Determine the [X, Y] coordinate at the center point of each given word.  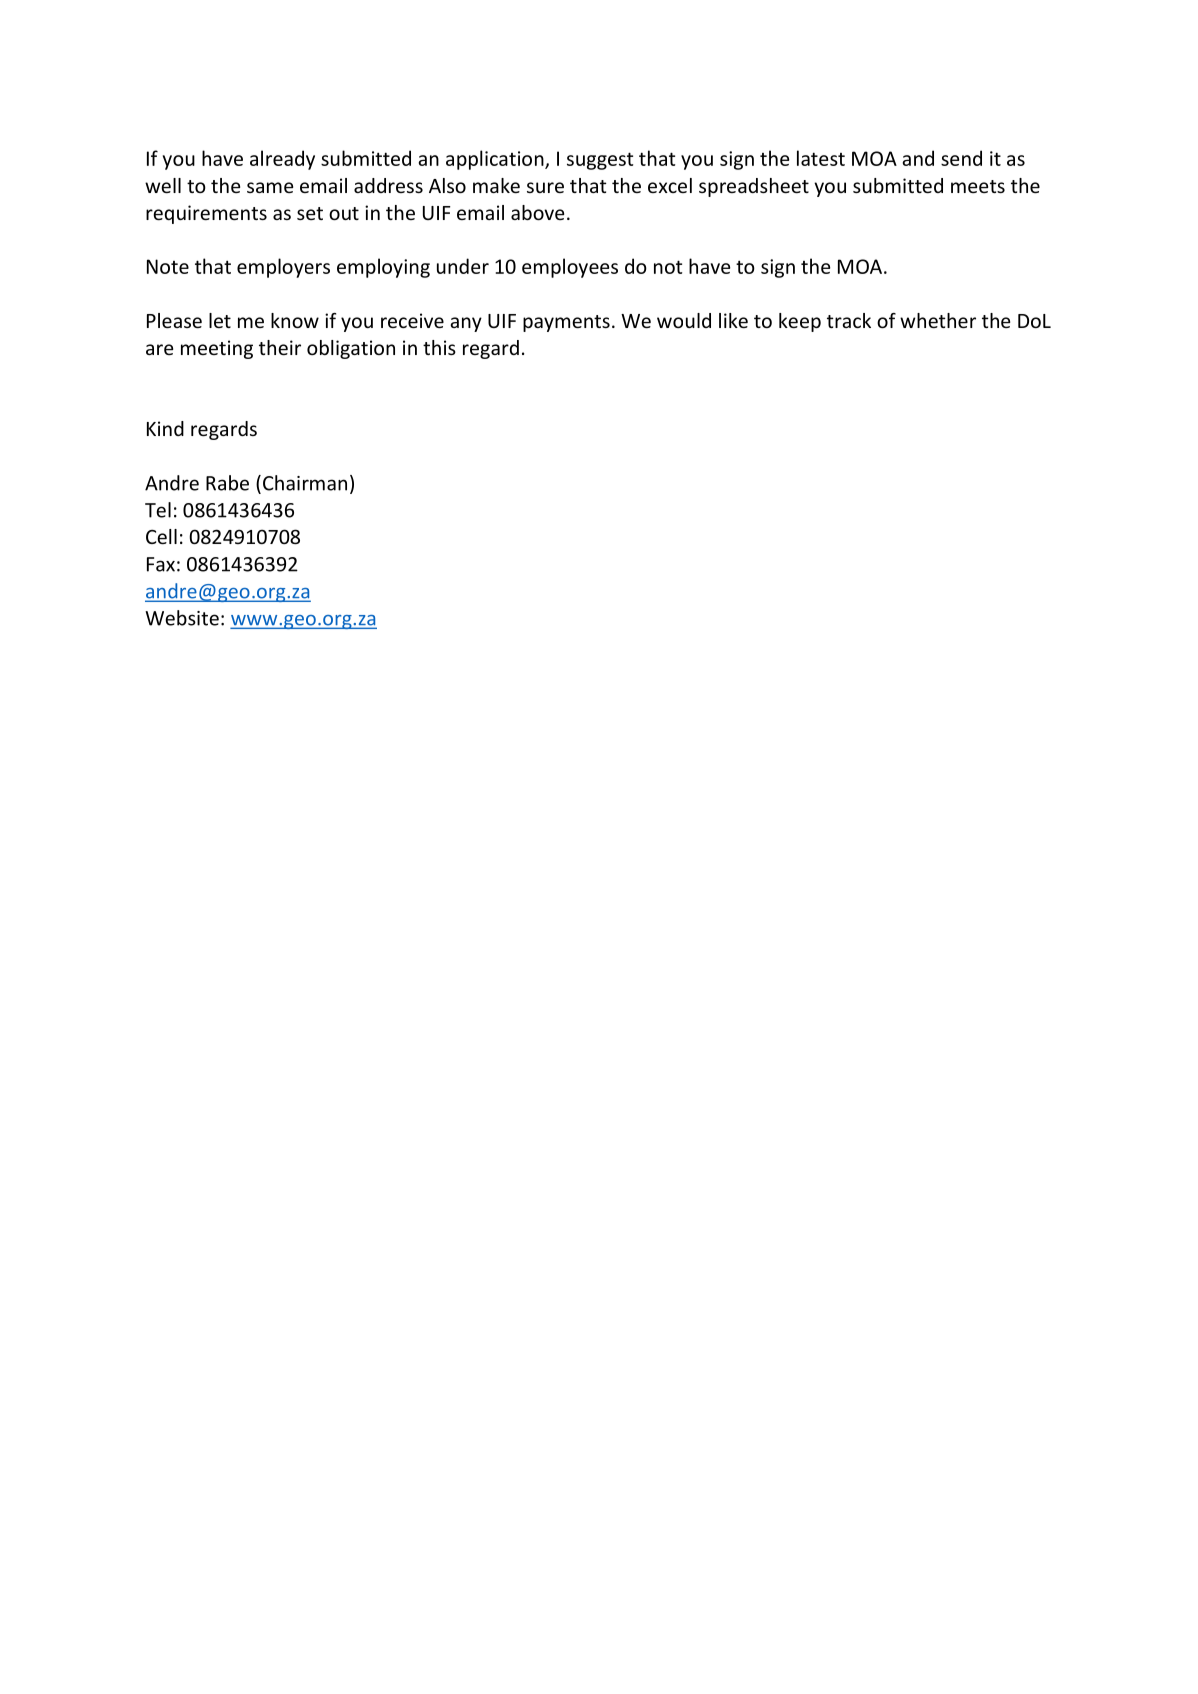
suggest [600, 161]
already [282, 160]
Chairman [305, 483]
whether [938, 320]
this [439, 347]
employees [570, 268]
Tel [158, 510]
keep [800, 322]
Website [182, 618]
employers [283, 268]
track [849, 320]
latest [821, 158]
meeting [217, 349]
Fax [161, 564]
